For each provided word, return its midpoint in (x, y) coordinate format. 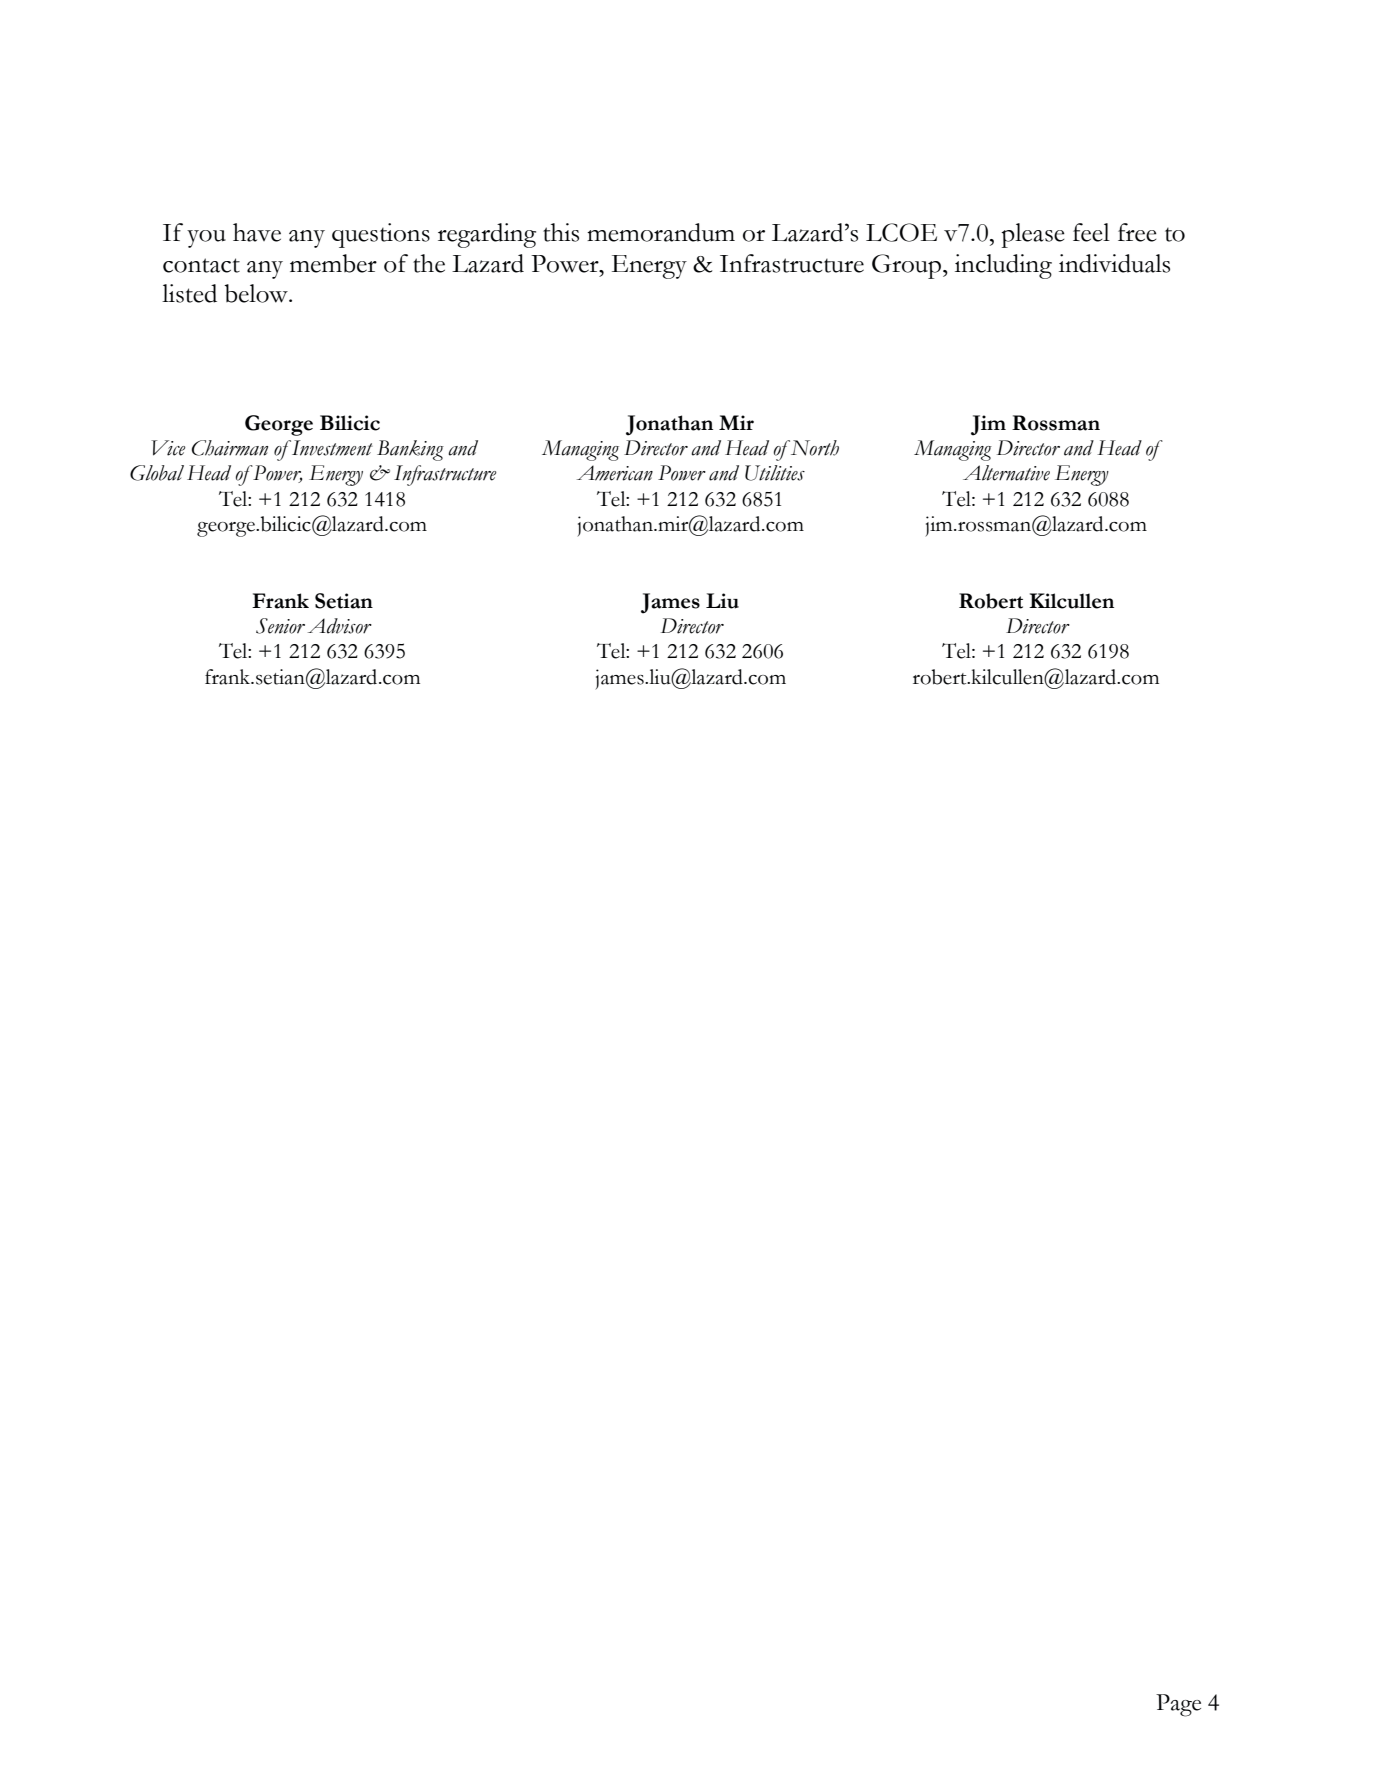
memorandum (661, 232)
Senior (280, 626)
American (615, 473)
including (1003, 266)
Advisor (340, 626)
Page (1178, 1705)
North (813, 448)
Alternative (1006, 473)
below (257, 293)
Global (157, 473)
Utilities (775, 473)
